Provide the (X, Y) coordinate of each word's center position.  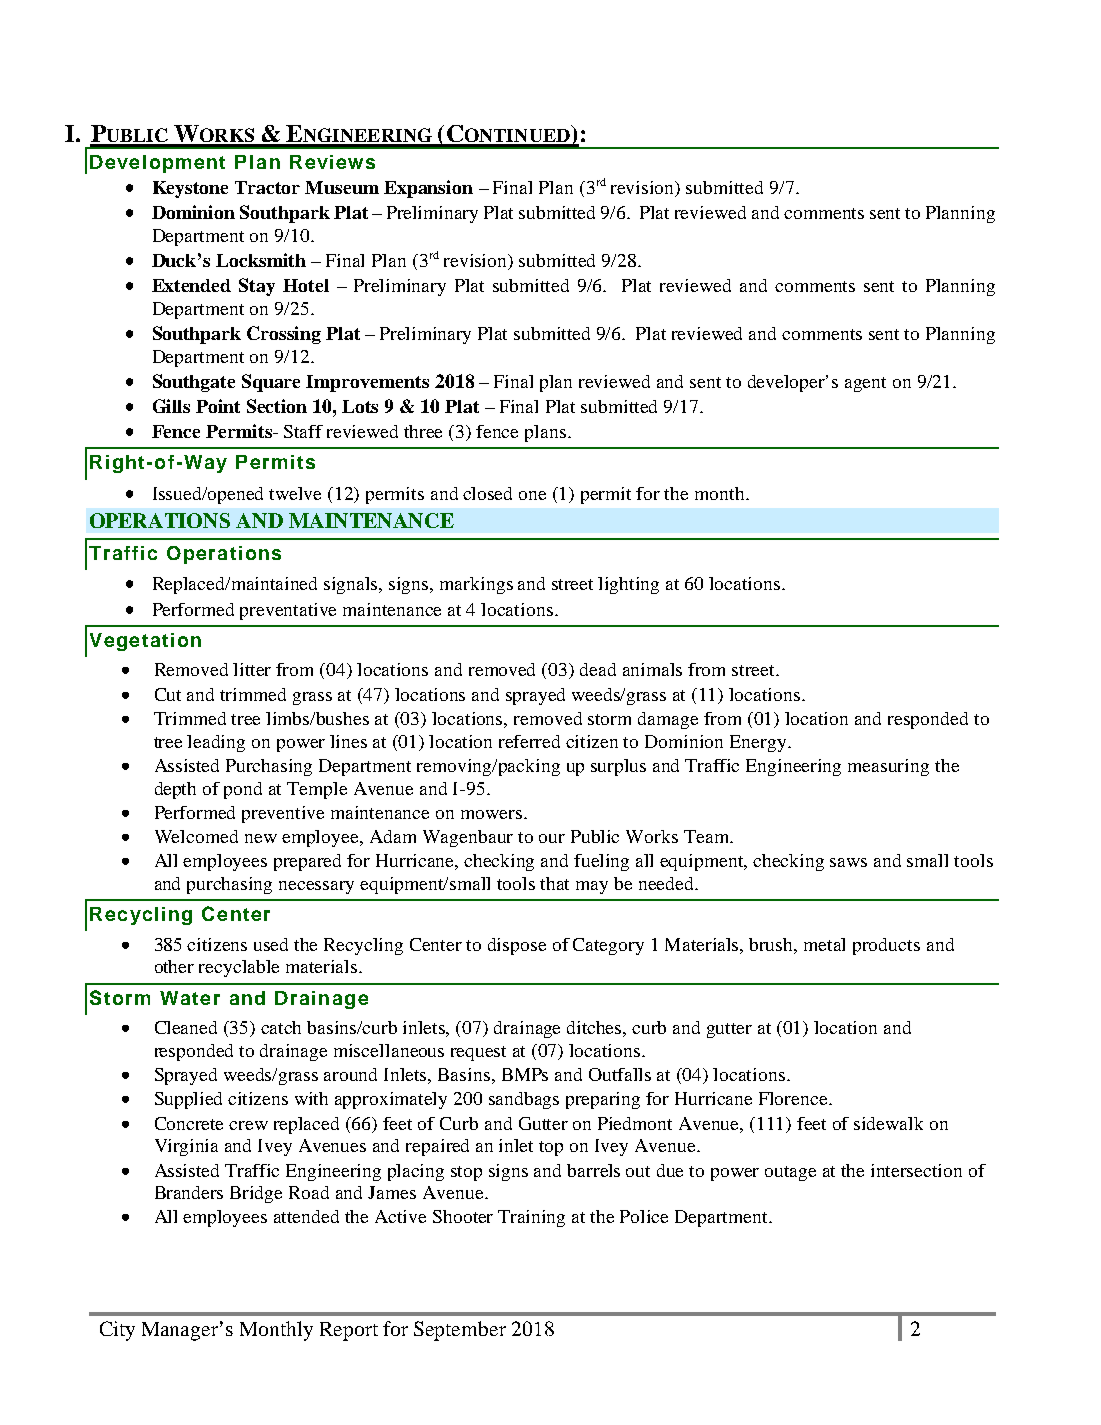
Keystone (190, 189)
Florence (794, 1098)
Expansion (428, 189)
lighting (628, 585)
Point (218, 406)
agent (865, 384)
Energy (759, 743)
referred (529, 741)
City (117, 1331)
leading (216, 743)
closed (487, 493)
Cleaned (186, 1027)
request (478, 1053)
